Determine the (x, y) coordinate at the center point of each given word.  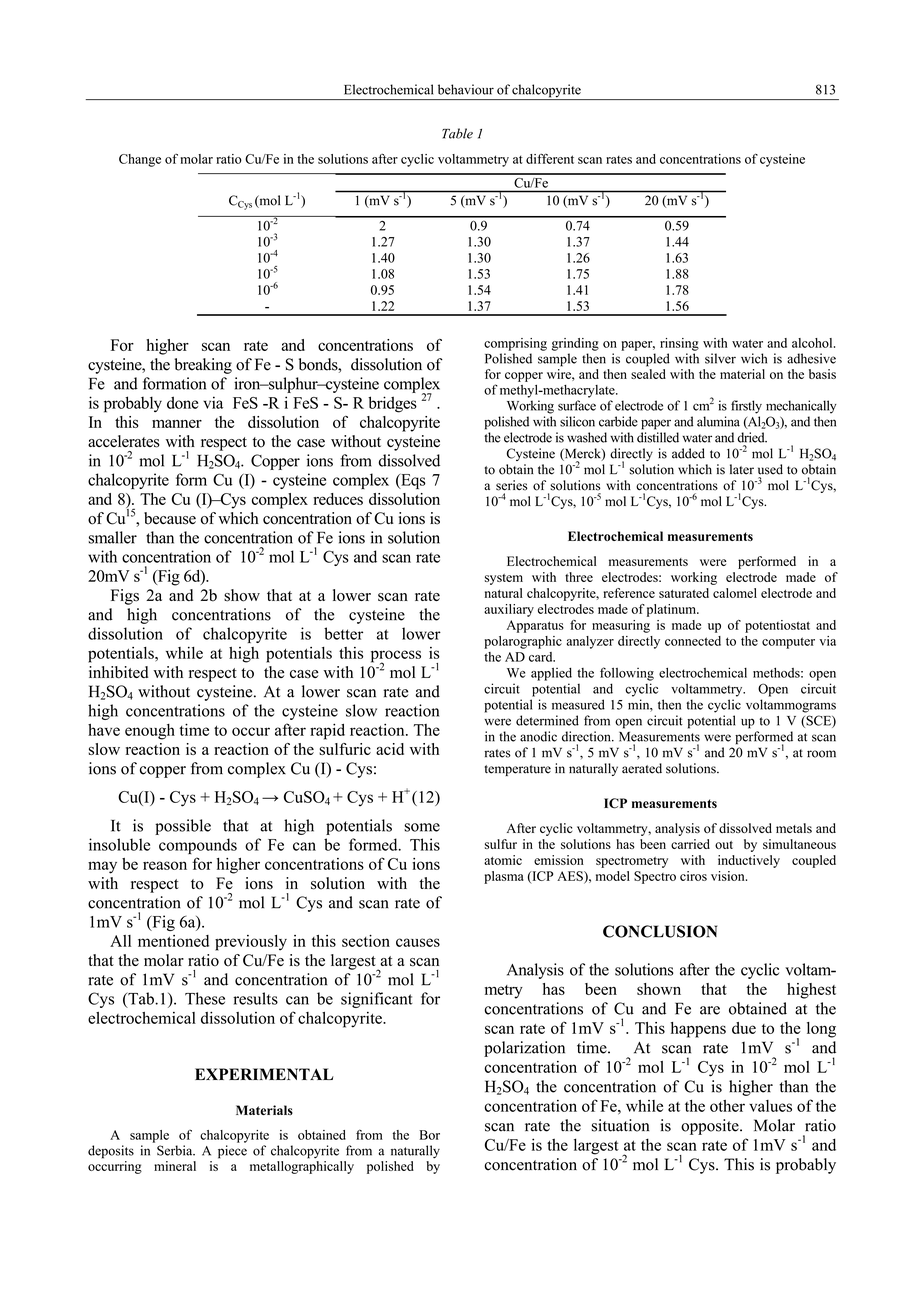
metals (794, 828)
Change (140, 160)
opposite (711, 1127)
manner (177, 423)
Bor (429, 1135)
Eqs (412, 481)
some (422, 827)
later (742, 469)
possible (183, 827)
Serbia (176, 1150)
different (550, 159)
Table (457, 133)
